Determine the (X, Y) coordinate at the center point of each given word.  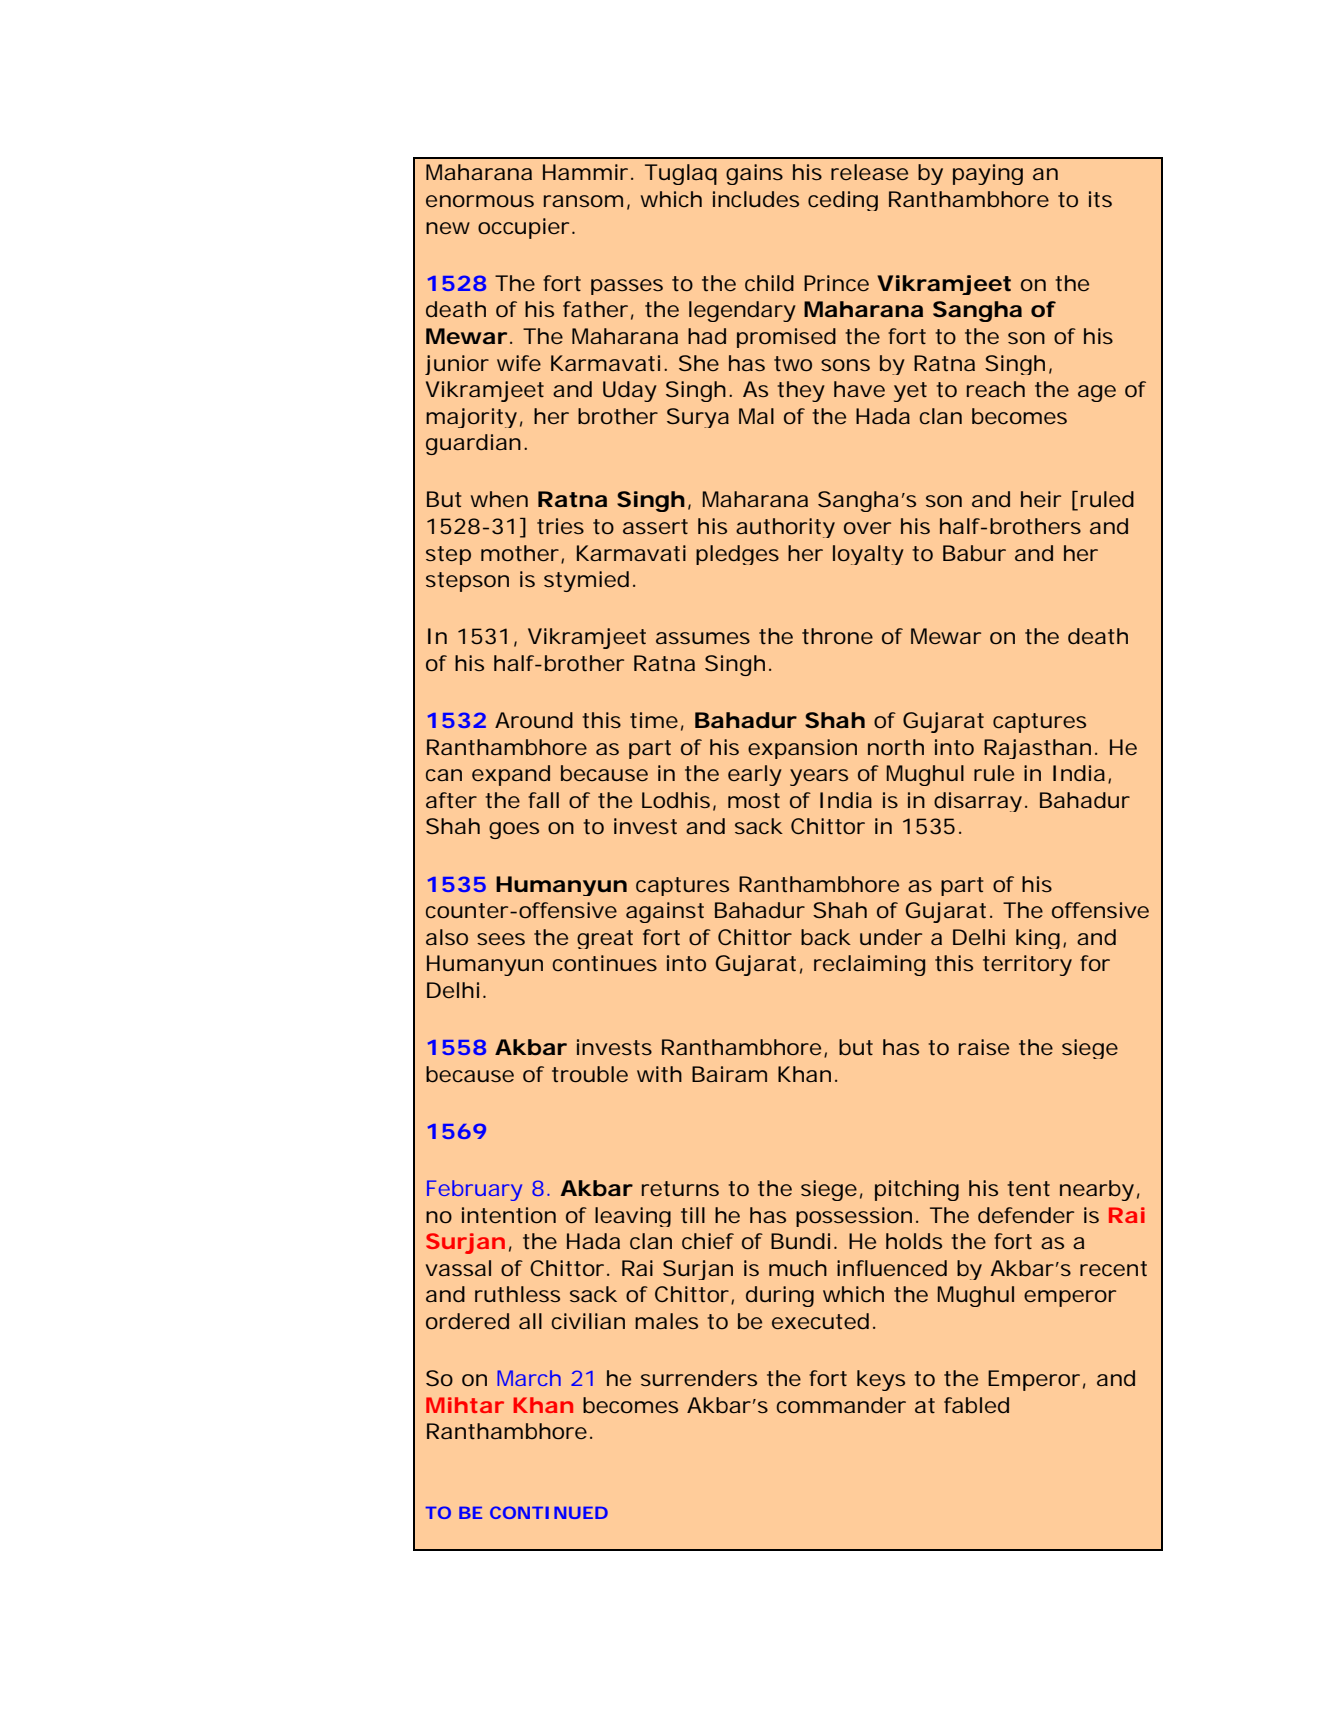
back (826, 937)
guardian (473, 444)
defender (1026, 1215)
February (474, 1190)
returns (680, 1188)
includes (756, 199)
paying (988, 174)
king (1038, 939)
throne (837, 636)
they (801, 391)
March (529, 1378)
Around (534, 720)
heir (1041, 499)
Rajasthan (1037, 749)
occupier (523, 228)
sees (501, 939)
